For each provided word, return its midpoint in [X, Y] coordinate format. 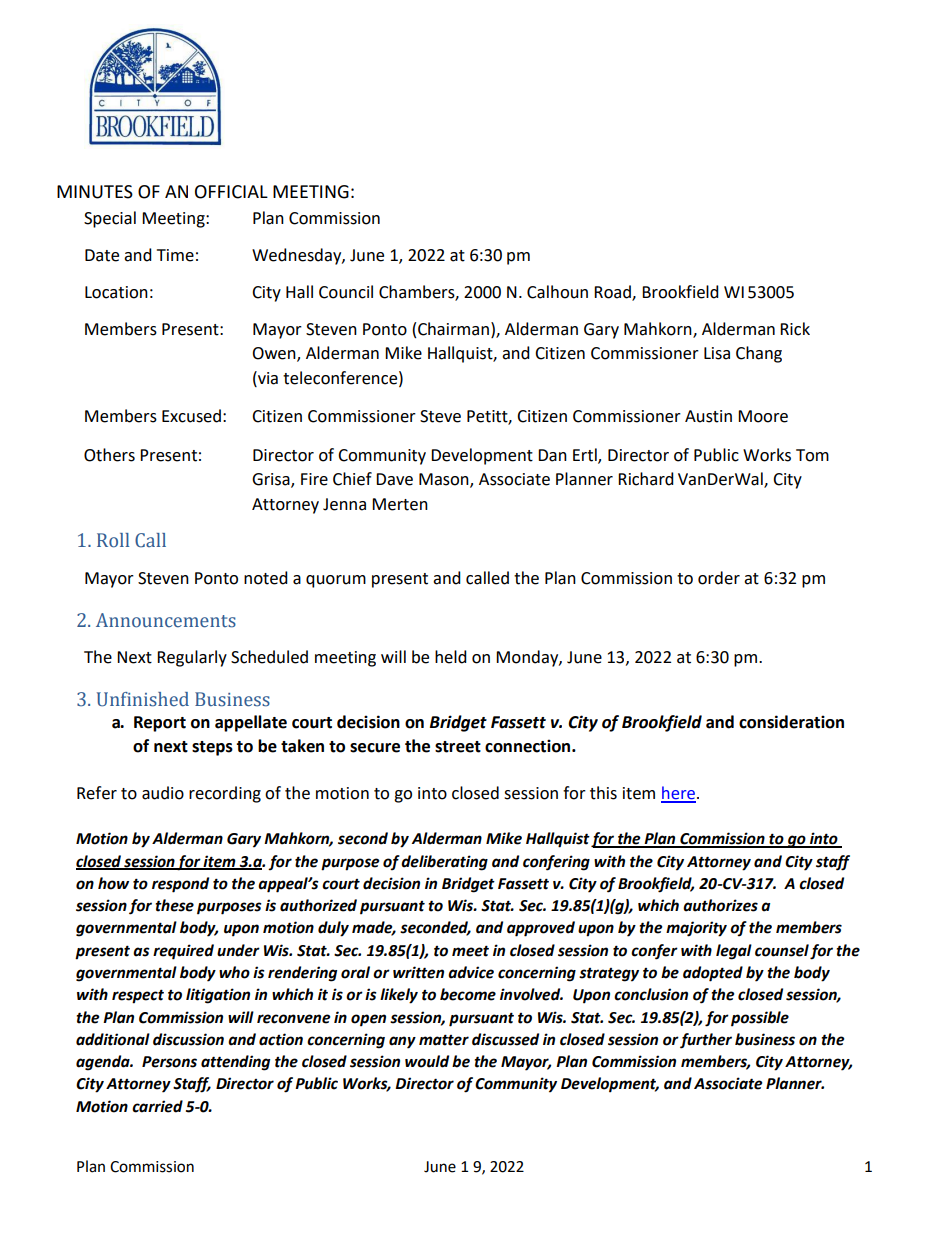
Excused [191, 416]
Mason [445, 480]
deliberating [444, 863]
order [719, 578]
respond [180, 885]
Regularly [192, 658]
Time [175, 255]
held [451, 657]
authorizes [720, 905]
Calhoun [557, 292]
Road [613, 293]
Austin [708, 416]
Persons [169, 1062]
